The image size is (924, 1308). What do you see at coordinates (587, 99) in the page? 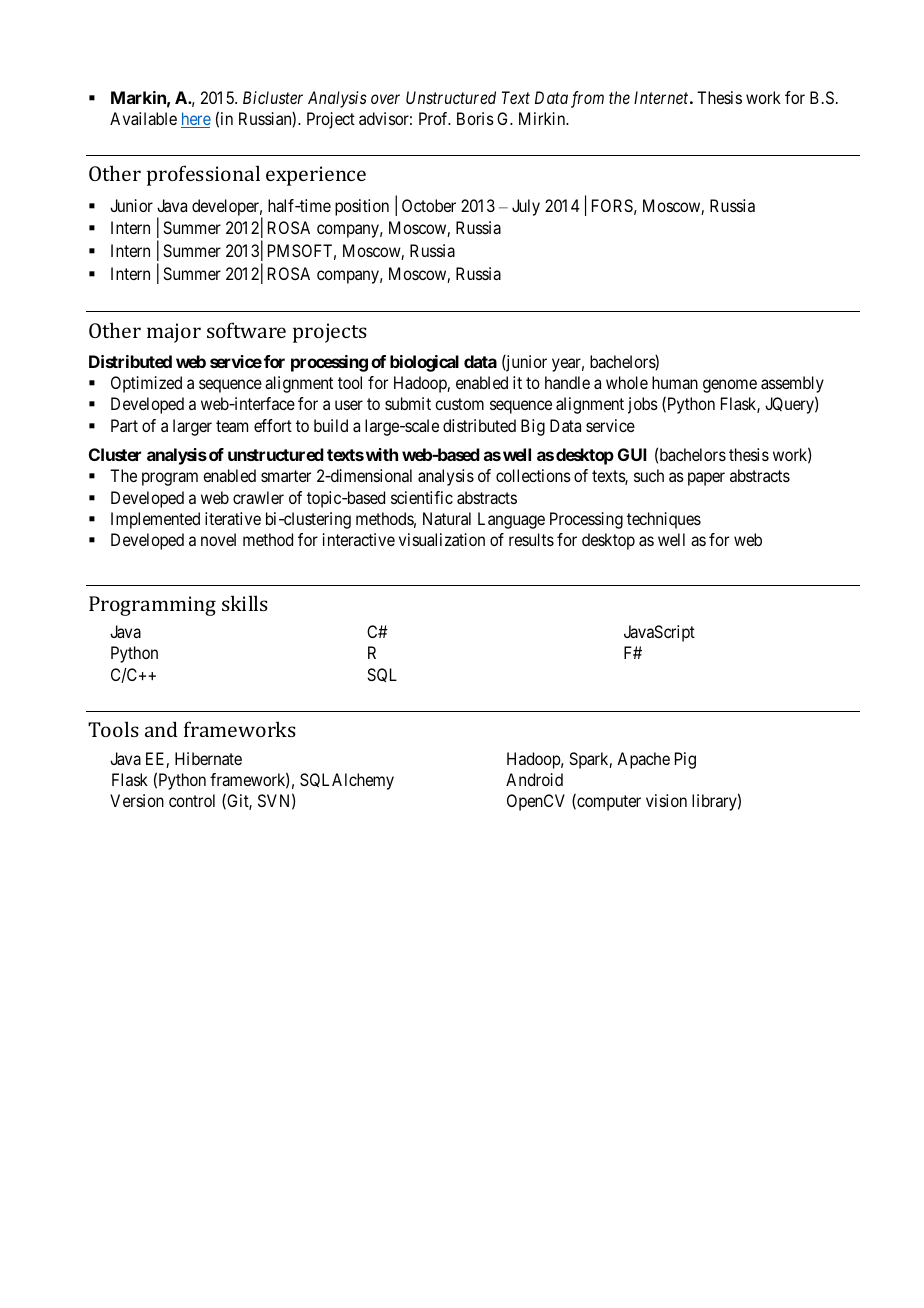
I see `from` at bounding box center [587, 99].
